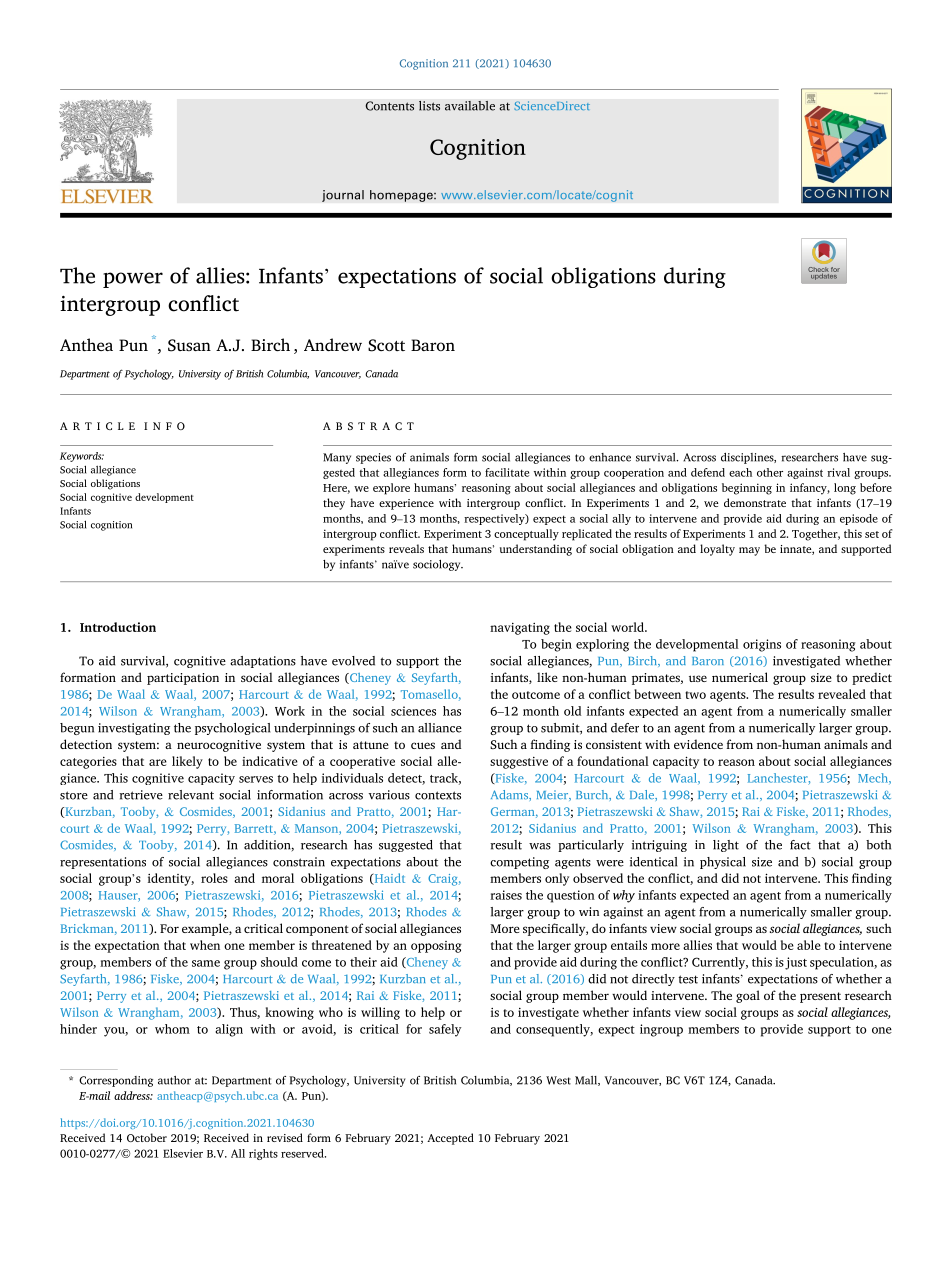 Image resolution: width=952 pixels, height=1270 pixels. What do you see at coordinates (438, 795) in the screenshot?
I see `contexts` at bounding box center [438, 795].
